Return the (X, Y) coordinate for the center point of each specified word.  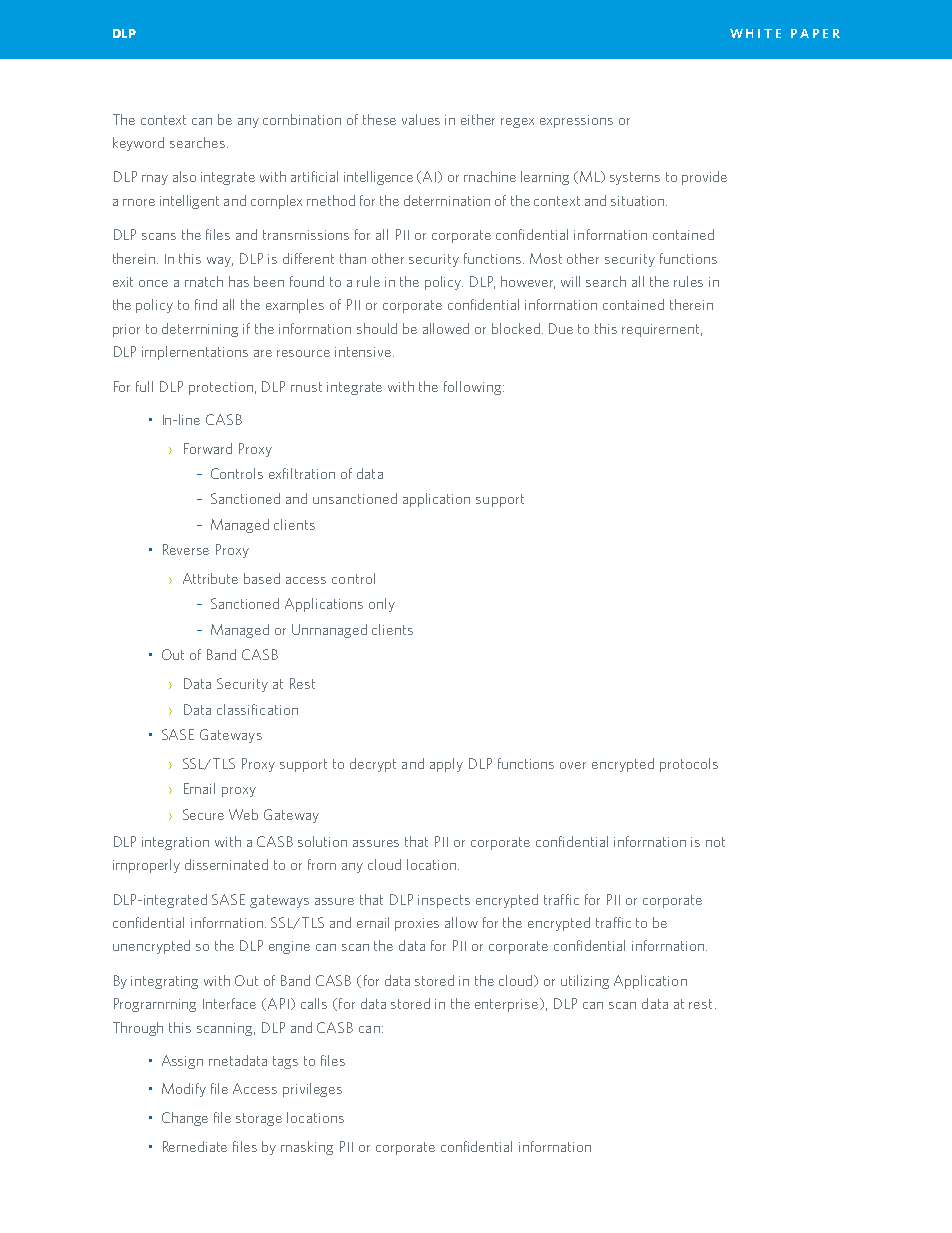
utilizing (585, 982)
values (421, 119)
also (184, 176)
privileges (312, 1090)
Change (185, 1119)
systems (635, 178)
